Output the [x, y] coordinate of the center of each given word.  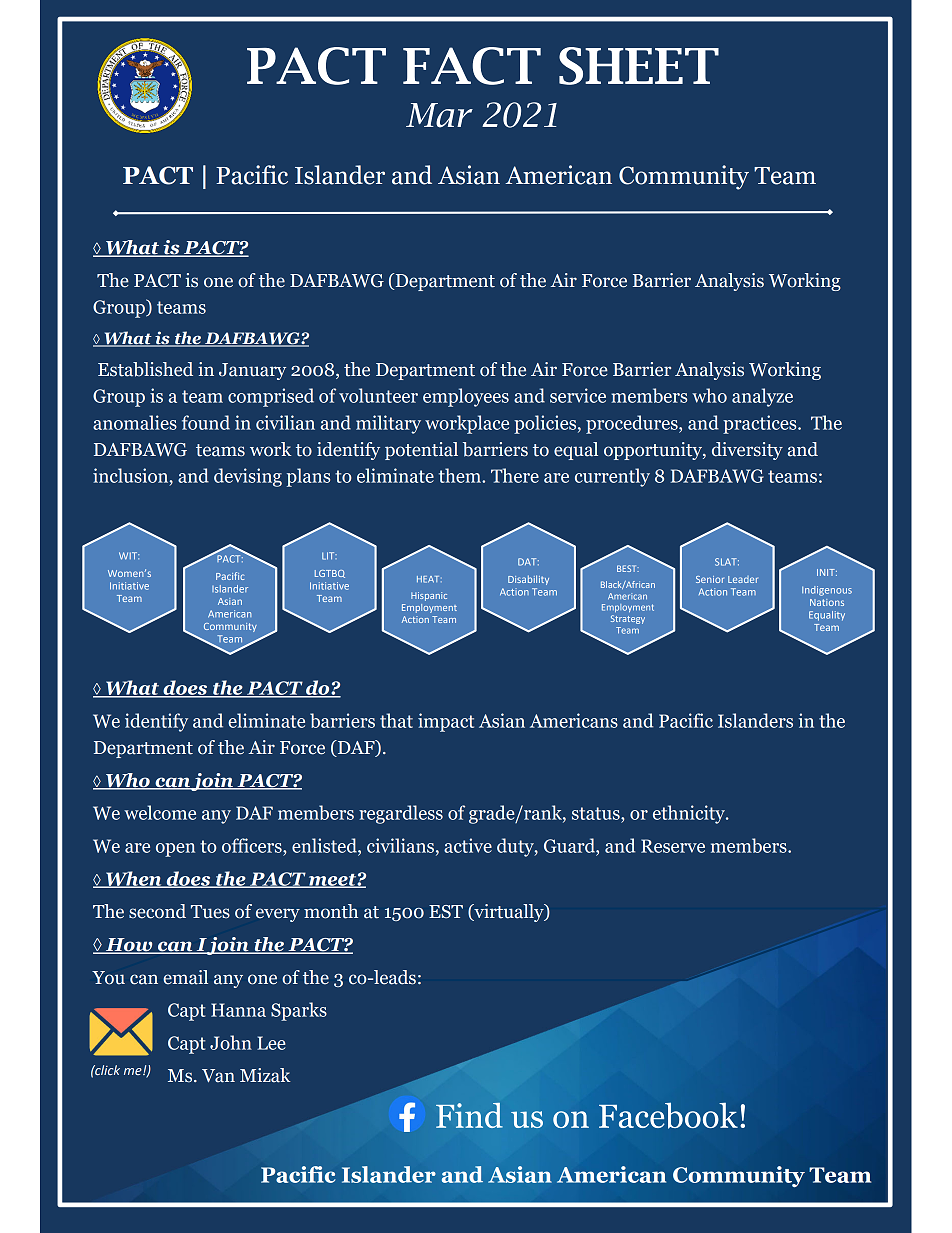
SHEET [639, 66]
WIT [129, 556]
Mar [439, 115]
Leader [743, 579]
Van [218, 1076]
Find [469, 1115]
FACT [472, 66]
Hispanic [429, 596]
